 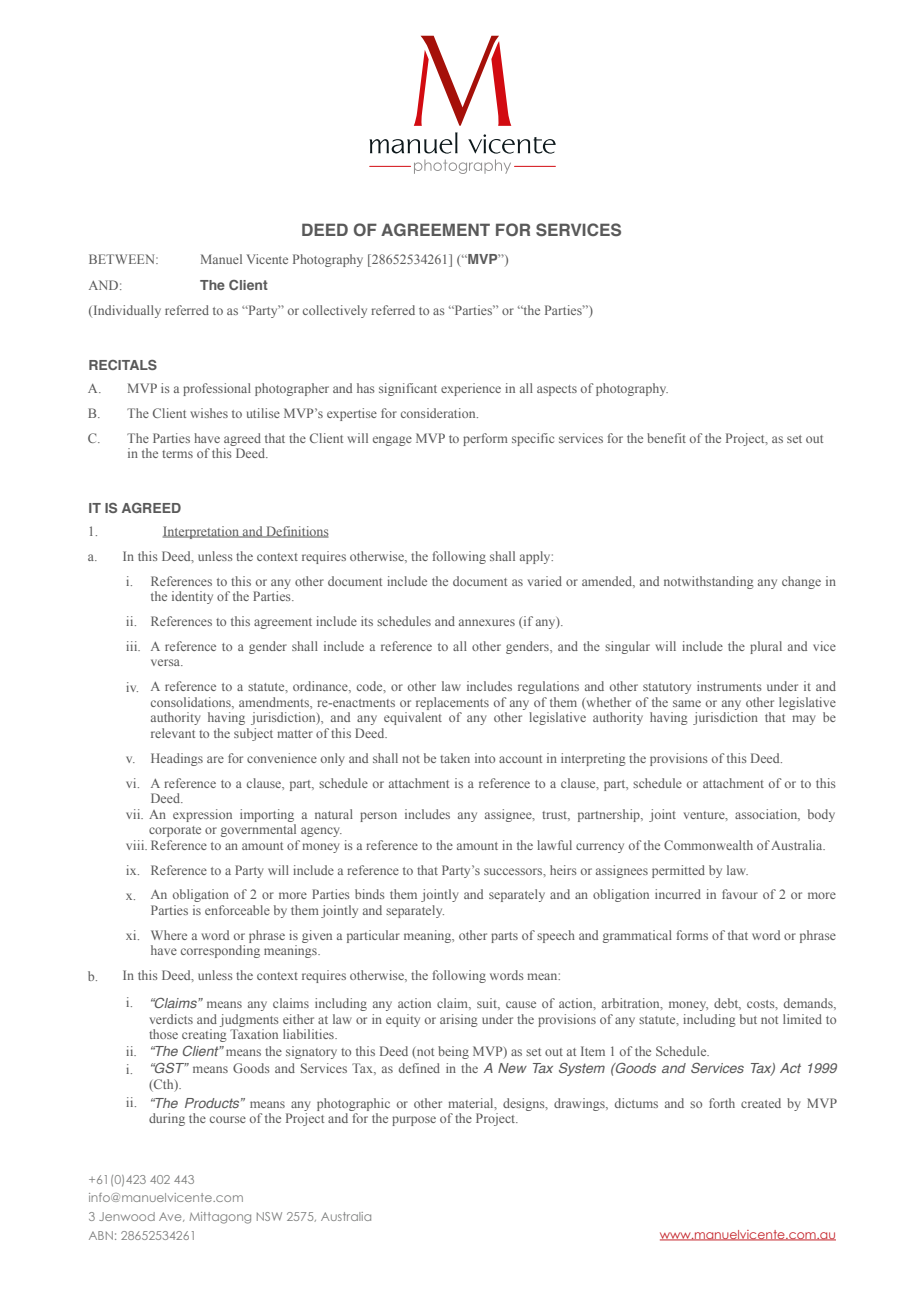 What do you see at coordinates (740, 894) in the page?
I see `favour` at bounding box center [740, 894].
